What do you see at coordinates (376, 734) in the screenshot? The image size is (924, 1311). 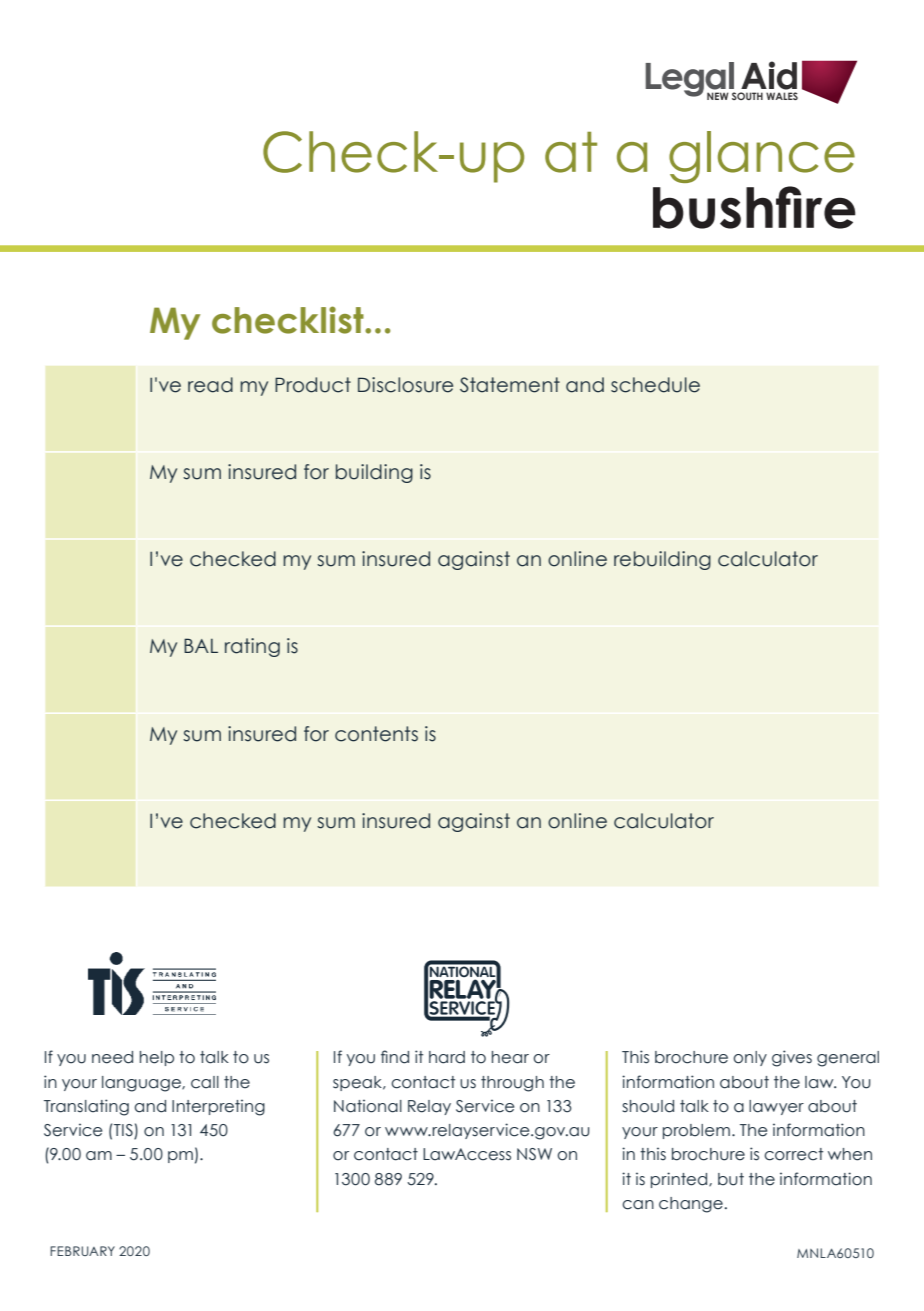 I see `contents` at bounding box center [376, 734].
